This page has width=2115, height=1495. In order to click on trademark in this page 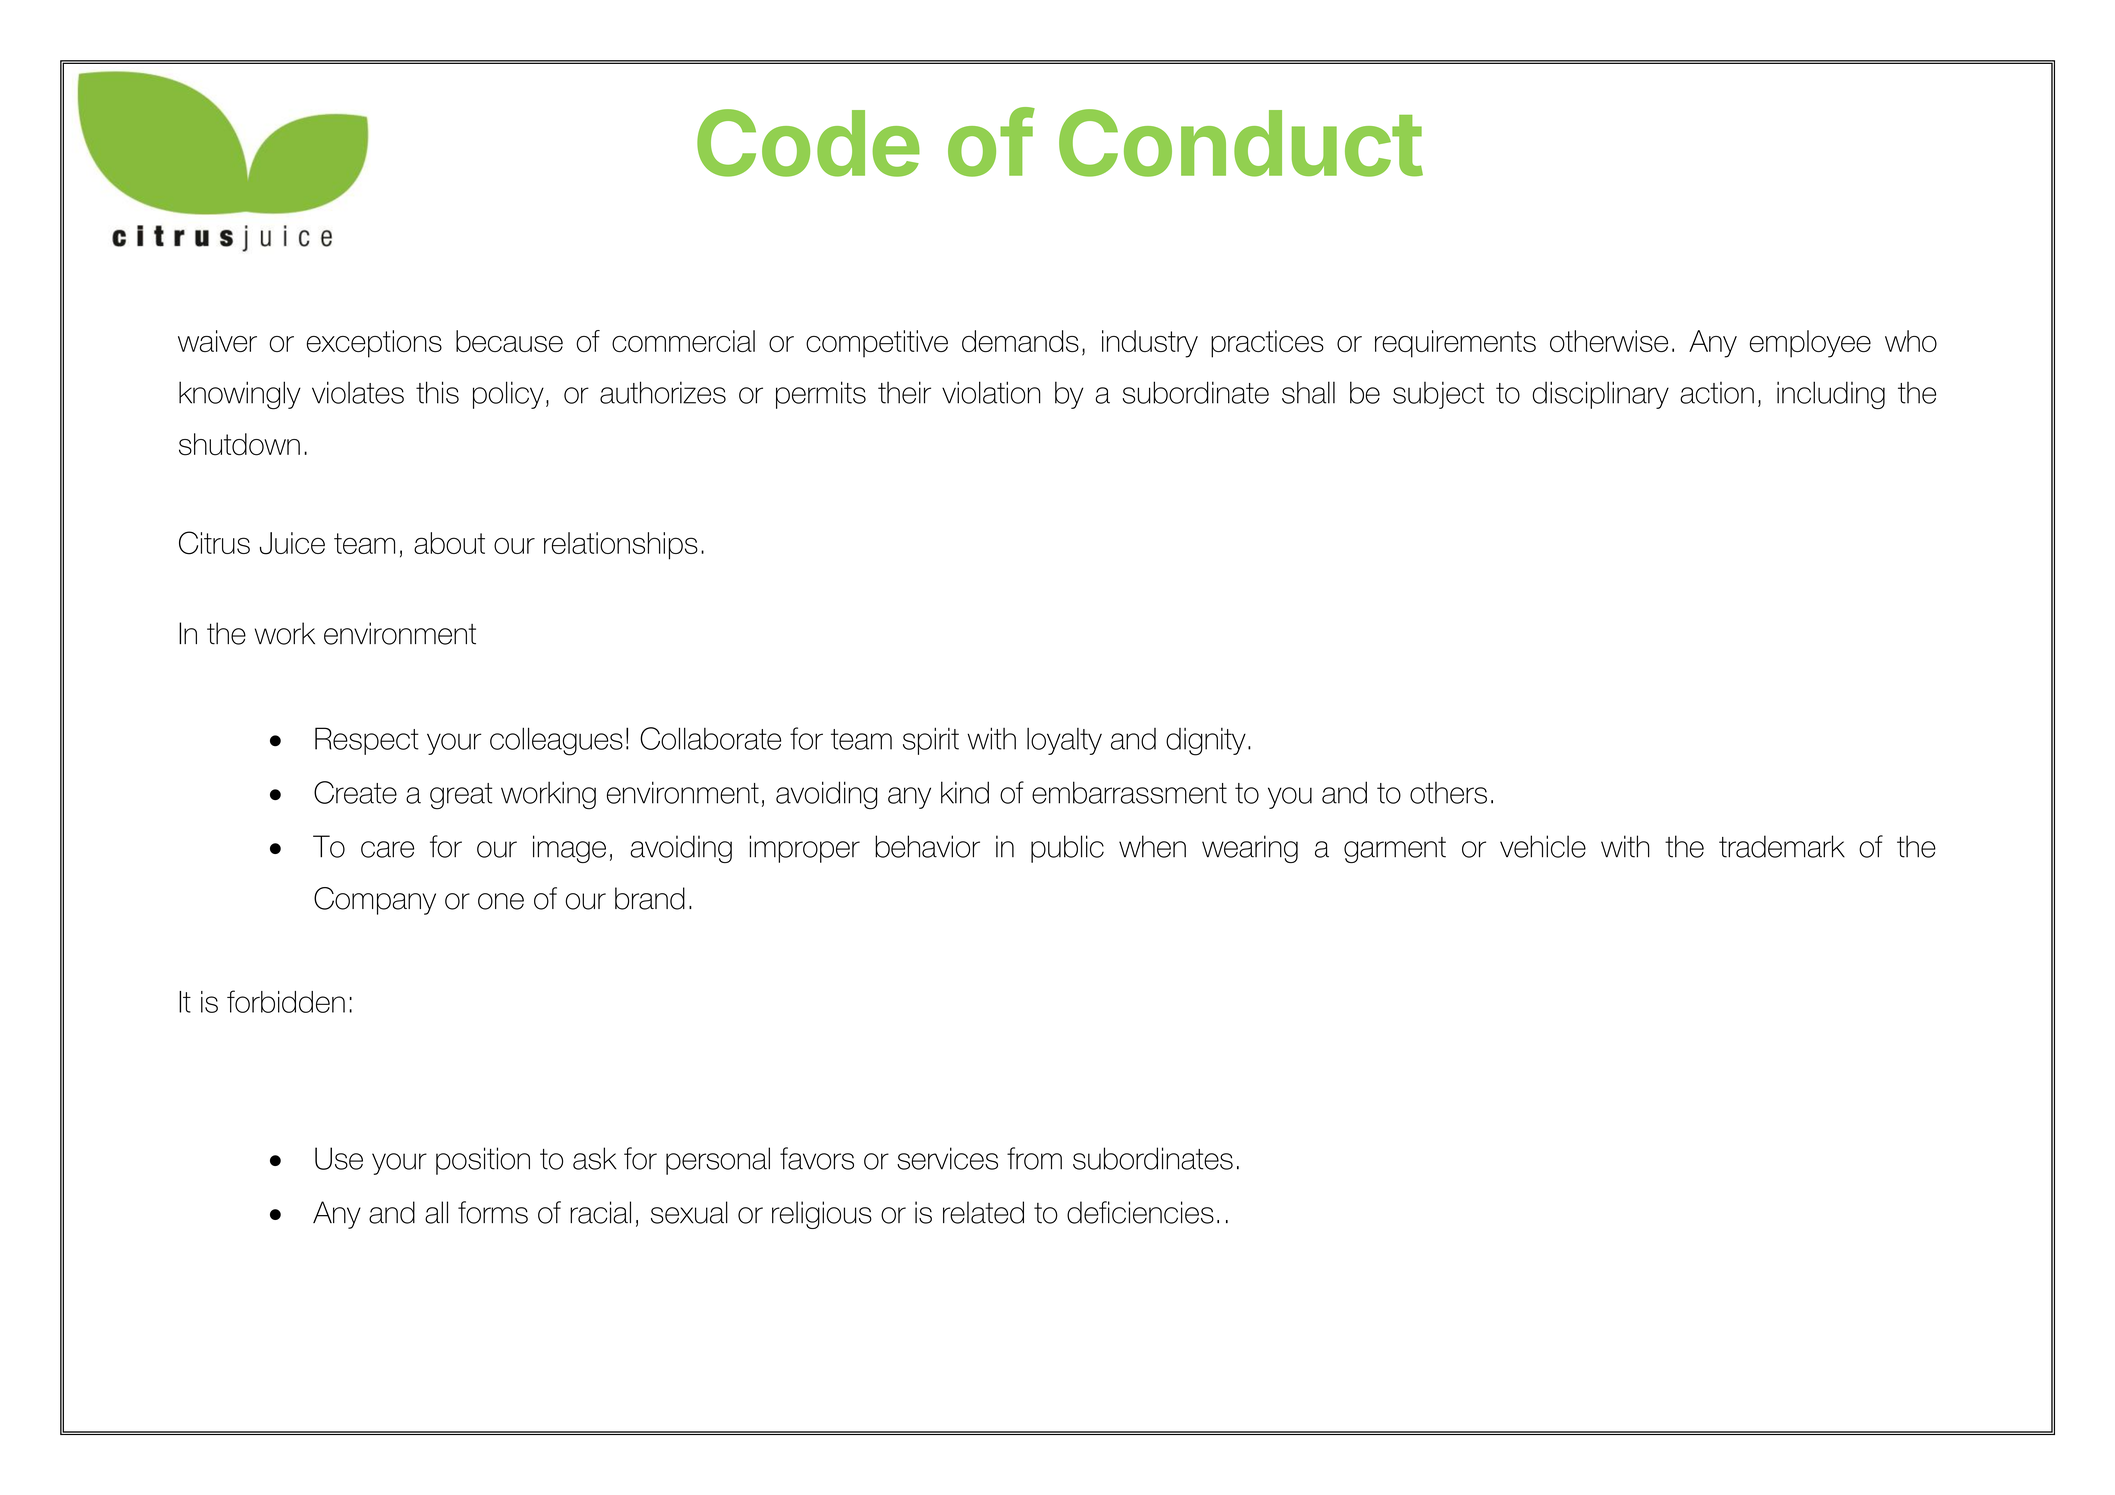, I will do `click(1782, 846)`.
